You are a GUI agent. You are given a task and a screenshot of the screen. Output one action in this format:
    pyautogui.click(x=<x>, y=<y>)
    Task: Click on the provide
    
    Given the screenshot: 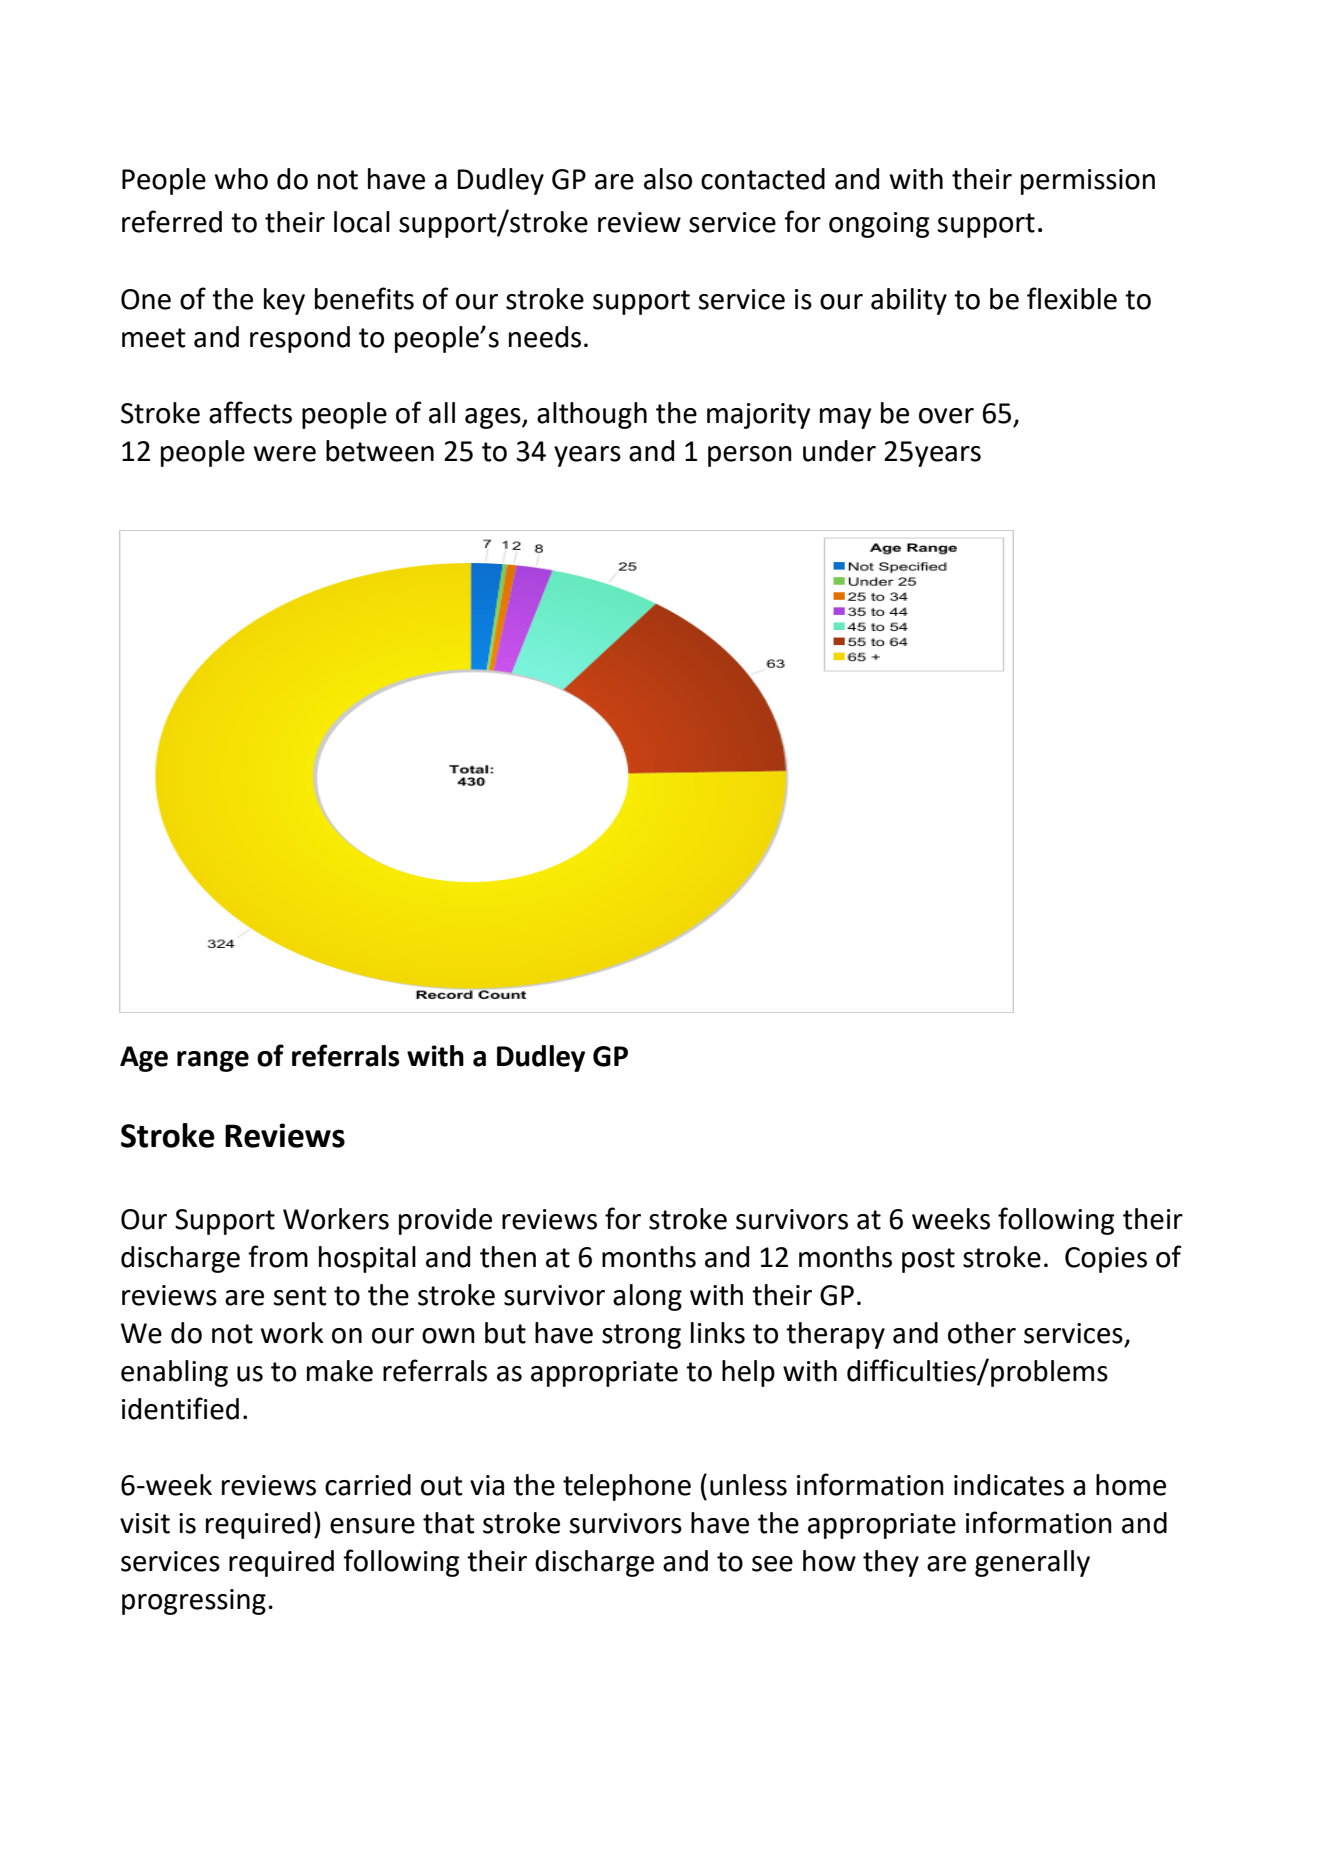 What is the action you would take?
    pyautogui.click(x=445, y=1221)
